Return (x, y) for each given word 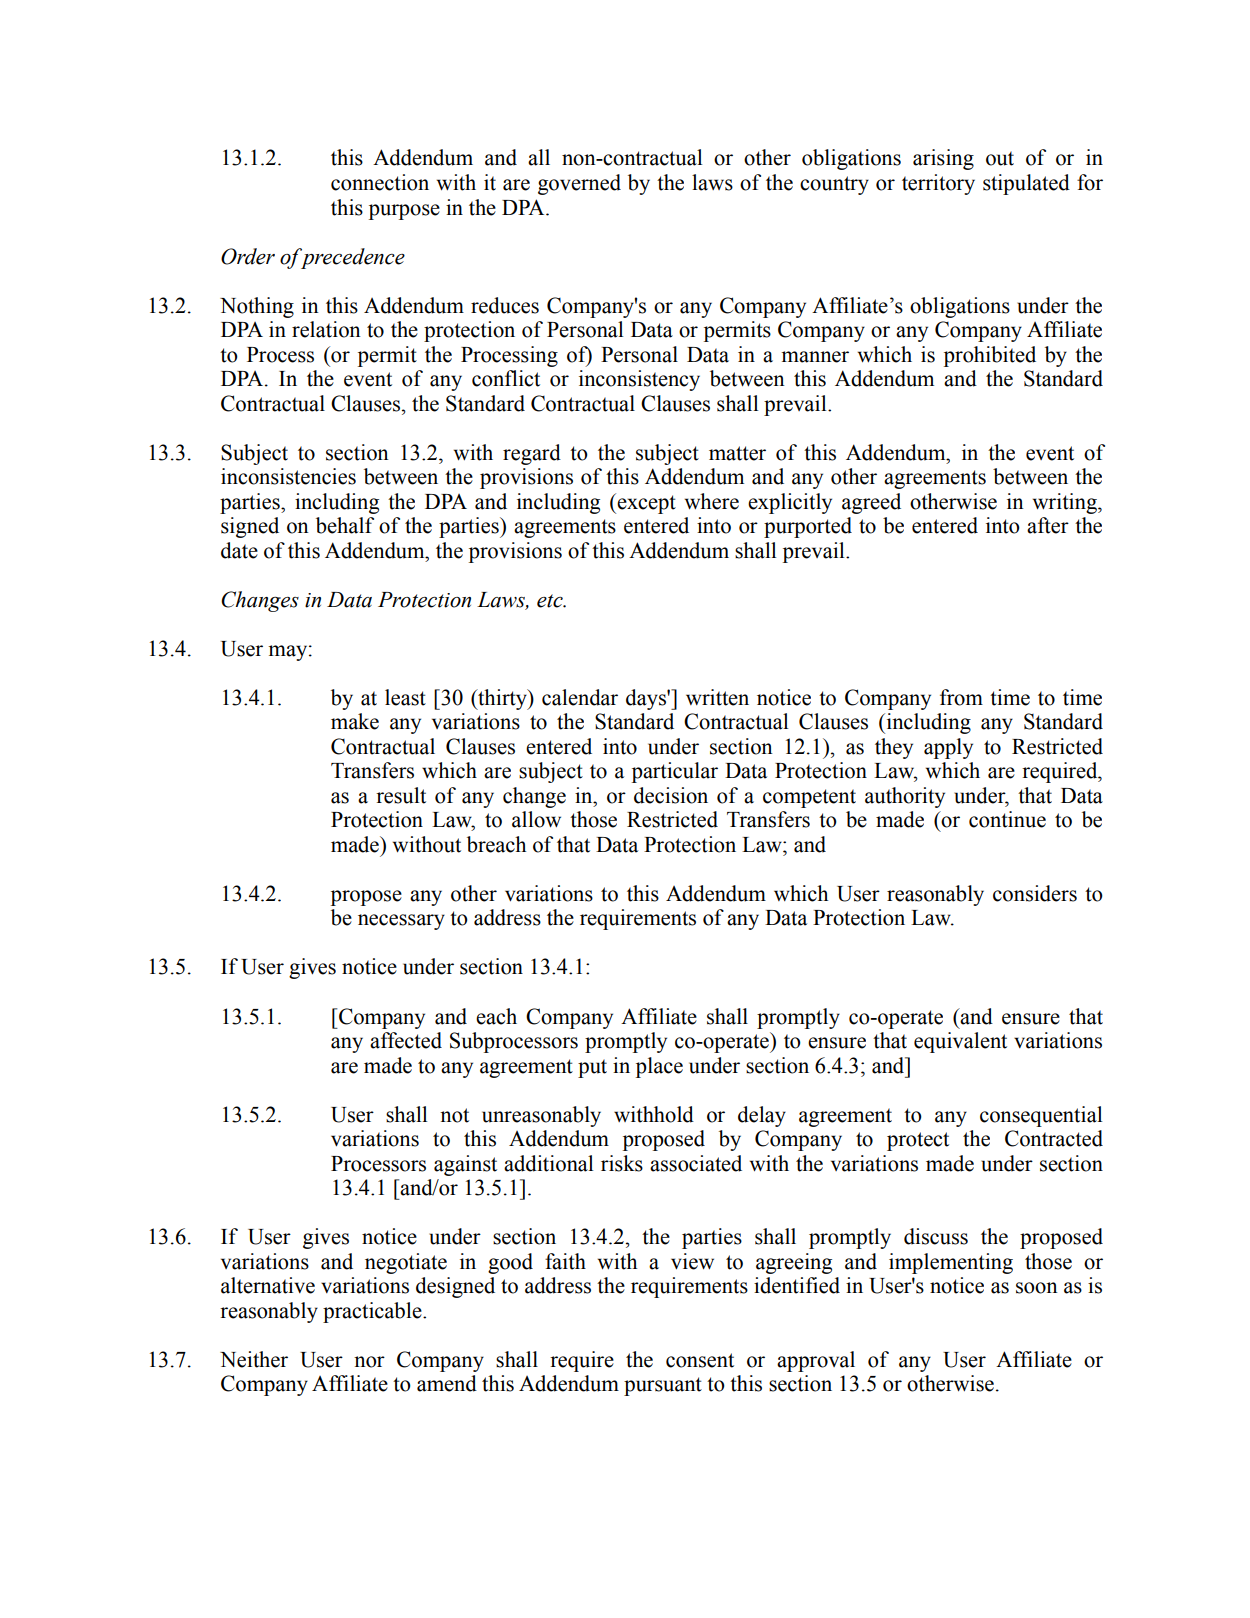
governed (579, 184)
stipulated (1026, 184)
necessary (401, 922)
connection (380, 182)
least (405, 697)
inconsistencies (288, 476)
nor (369, 1362)
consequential (1041, 1116)
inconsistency (639, 380)
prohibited (990, 356)
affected (406, 1040)
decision (671, 795)
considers (1035, 893)
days (647, 699)
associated (696, 1163)
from (961, 697)
